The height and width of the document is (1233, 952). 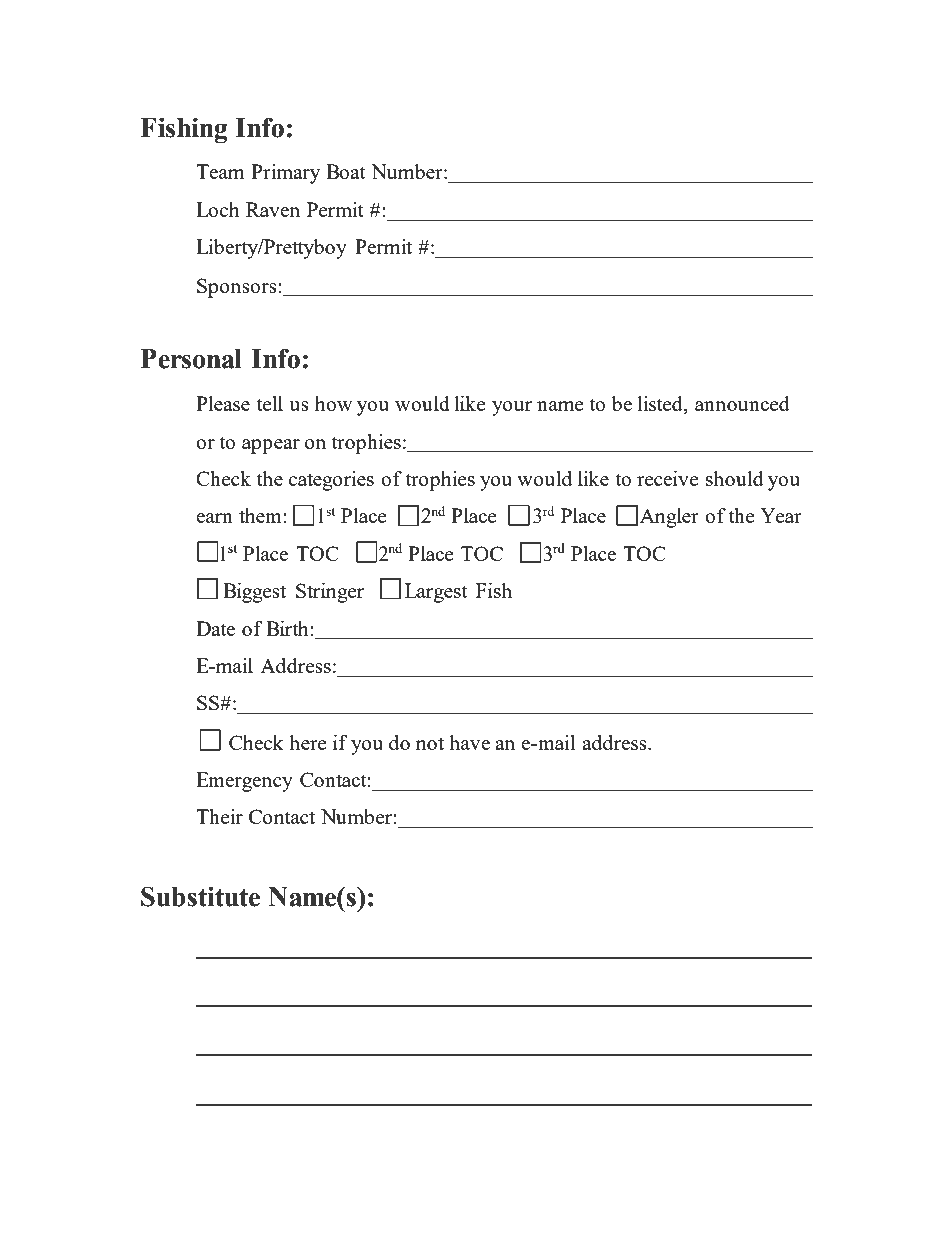 What do you see at coordinates (436, 593) in the document?
I see `Largest` at bounding box center [436, 593].
